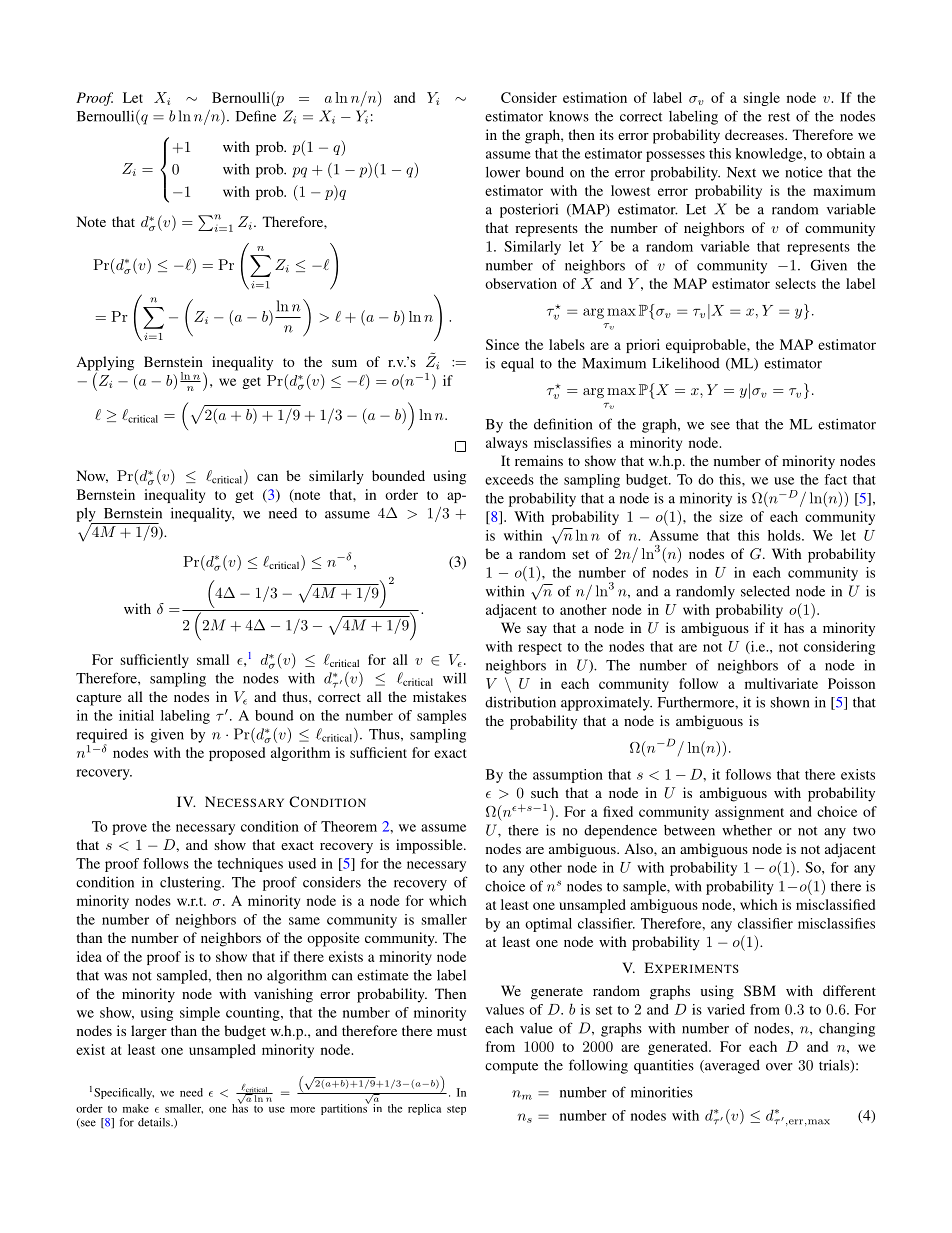 The image size is (952, 1233). I want to click on Define, so click(256, 116).
